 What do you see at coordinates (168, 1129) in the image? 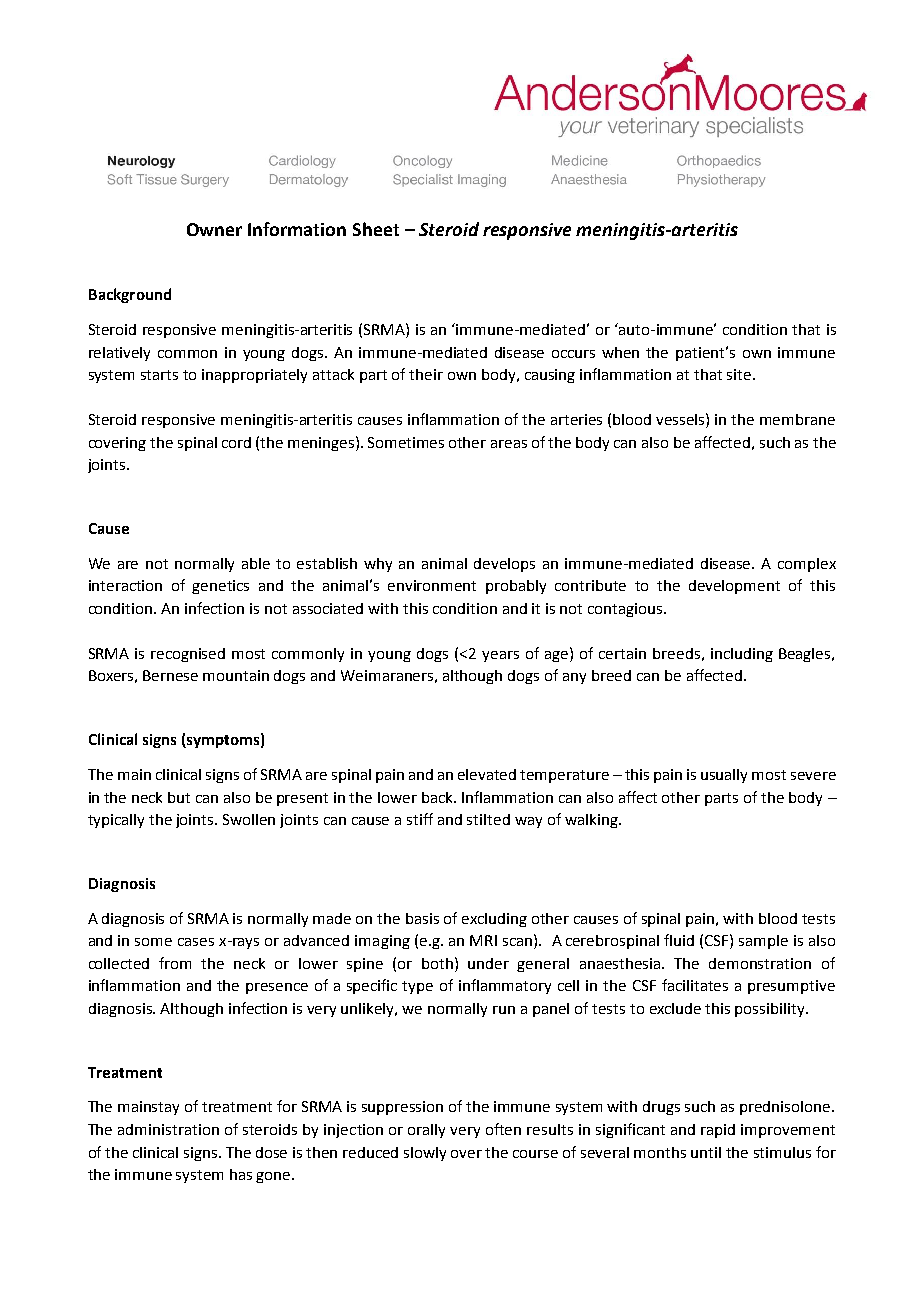
I see `administration` at bounding box center [168, 1129].
